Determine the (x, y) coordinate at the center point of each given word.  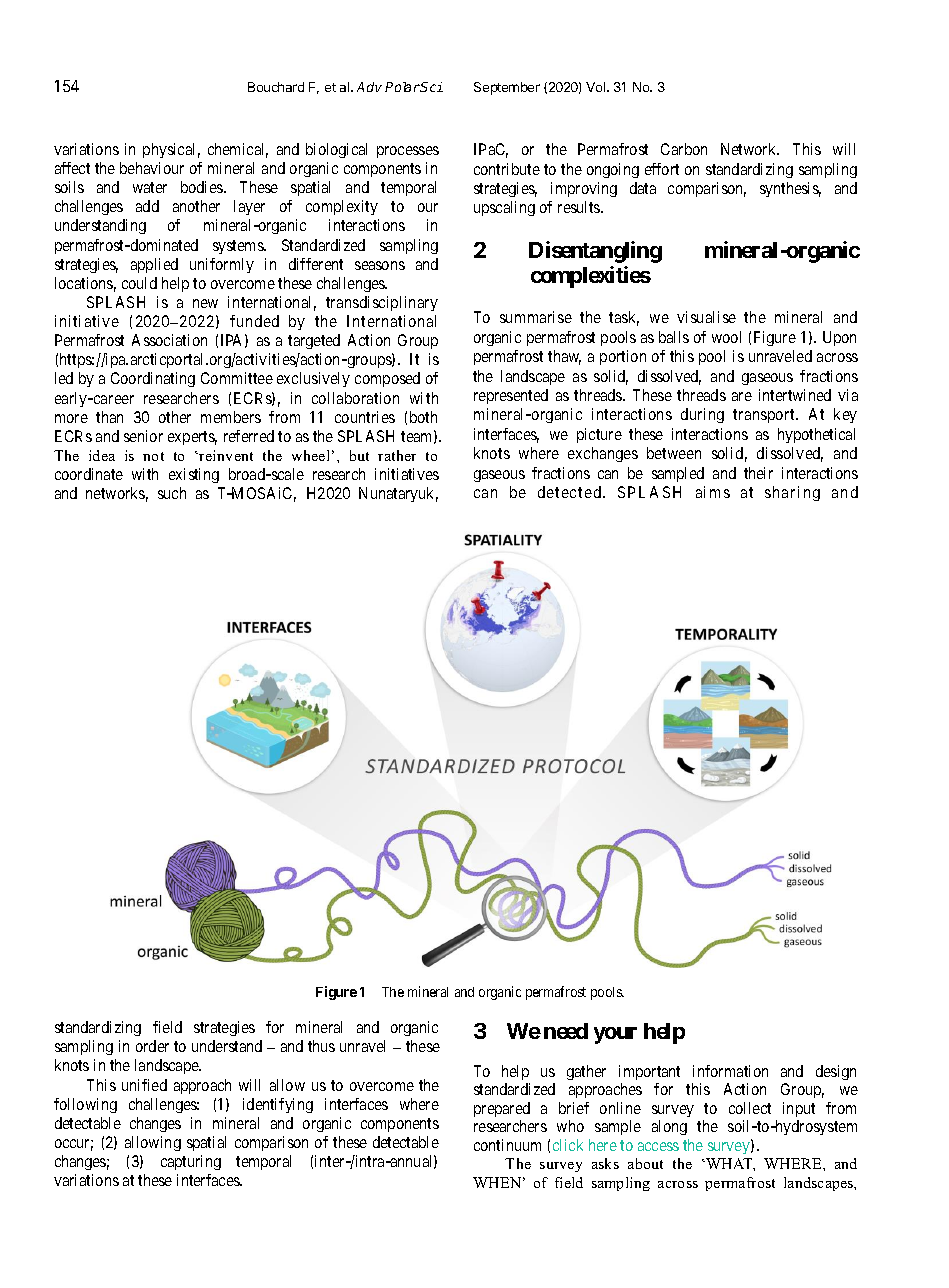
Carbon (684, 149)
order (152, 1046)
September (507, 88)
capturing (191, 1162)
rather (397, 455)
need (566, 1031)
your (615, 1035)
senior (143, 436)
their (758, 473)
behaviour (152, 168)
